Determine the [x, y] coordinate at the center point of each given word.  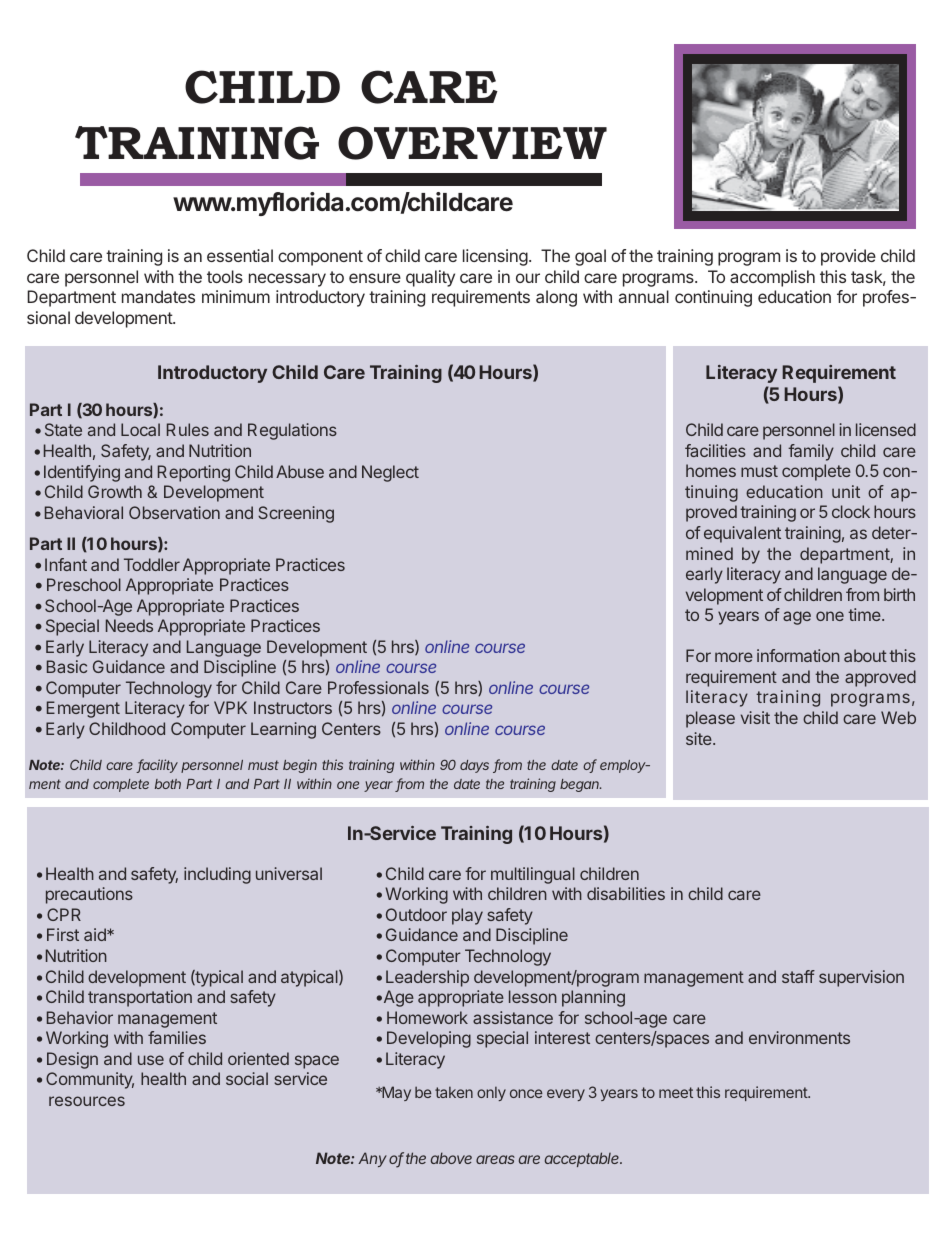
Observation [174, 512]
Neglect [390, 473]
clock [851, 511]
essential [240, 255]
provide [848, 257]
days [474, 766]
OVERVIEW [472, 143]
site [700, 738]
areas [495, 1159]
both [168, 784]
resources [87, 1101]
